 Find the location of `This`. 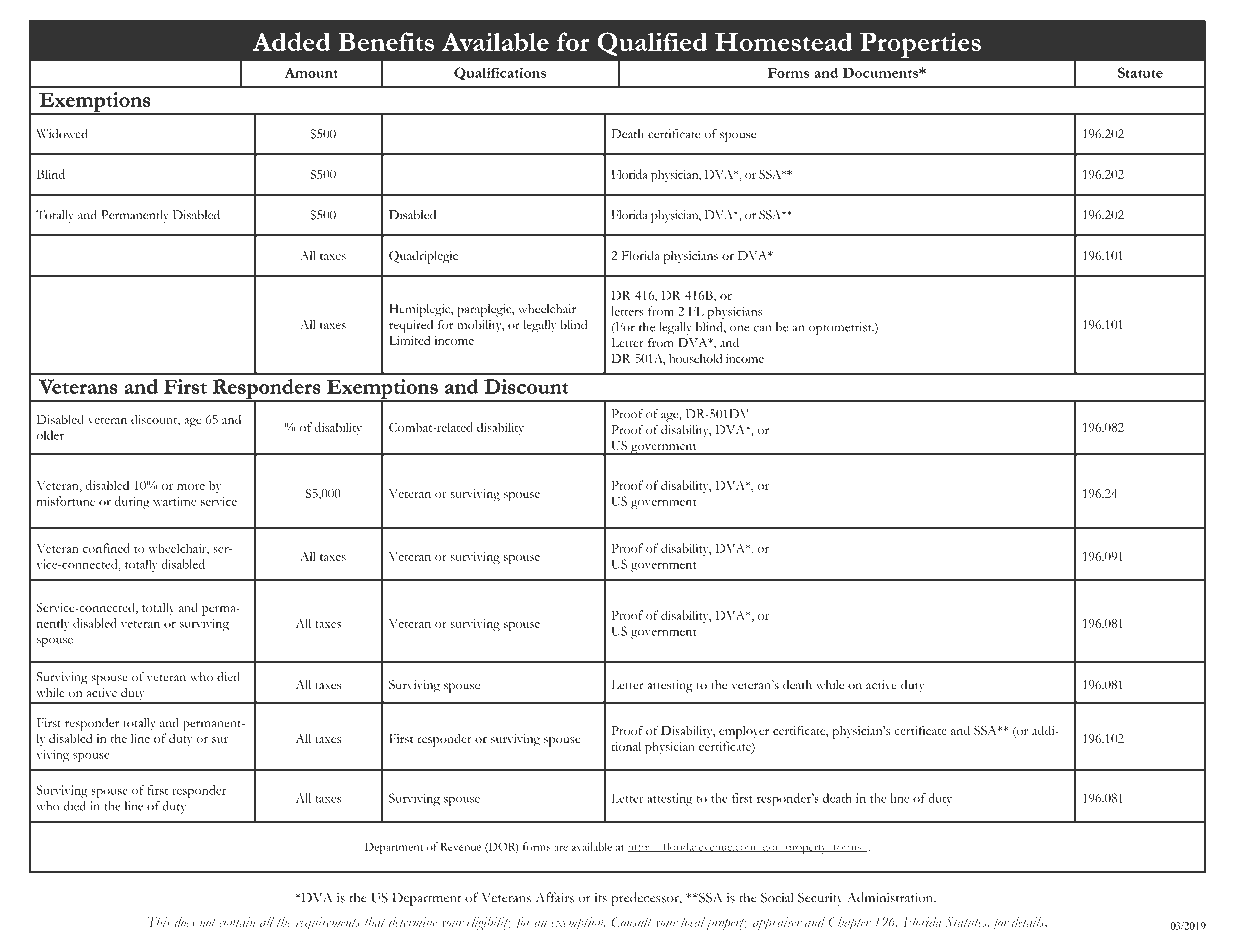

This is located at coordinates (159, 921).
